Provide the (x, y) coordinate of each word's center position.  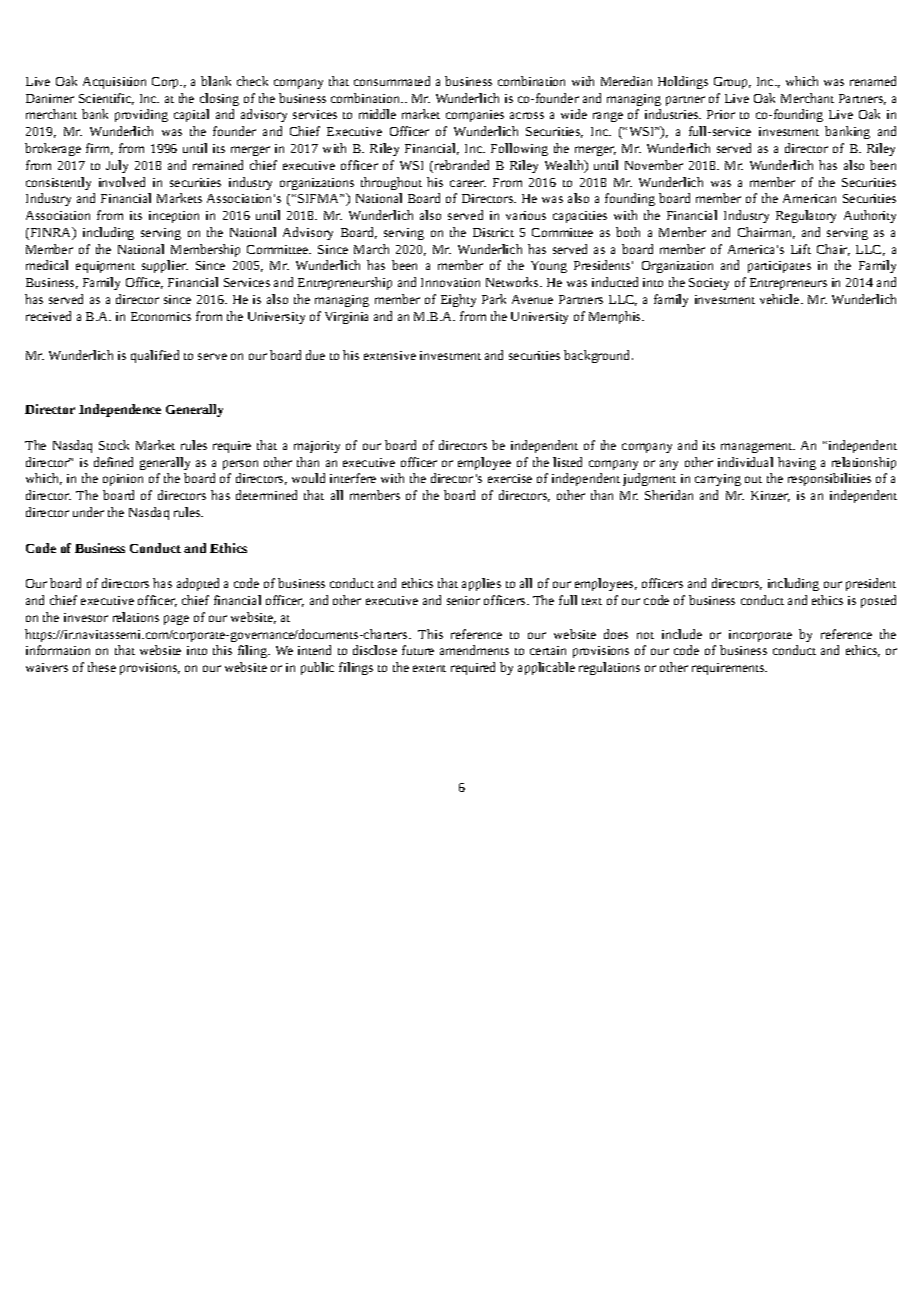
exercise (510, 478)
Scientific (106, 99)
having (797, 463)
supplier (165, 266)
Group (732, 83)
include (682, 634)
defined (113, 462)
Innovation (450, 282)
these (102, 667)
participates (779, 267)
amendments (474, 650)
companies (475, 116)
